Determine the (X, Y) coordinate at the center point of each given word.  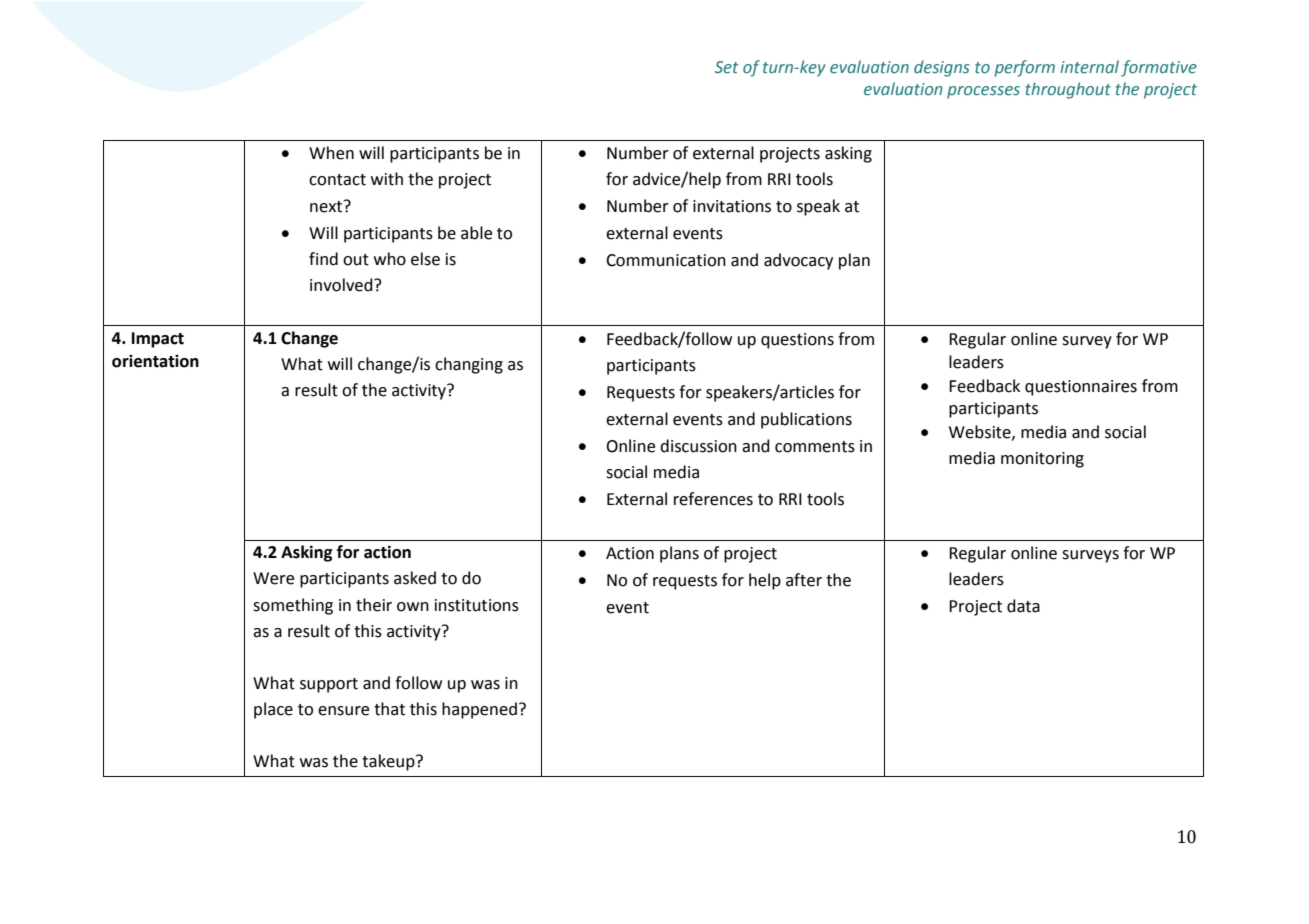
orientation (155, 361)
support (329, 685)
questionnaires (1081, 388)
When (331, 153)
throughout (1068, 90)
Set (727, 67)
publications (806, 420)
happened (479, 710)
